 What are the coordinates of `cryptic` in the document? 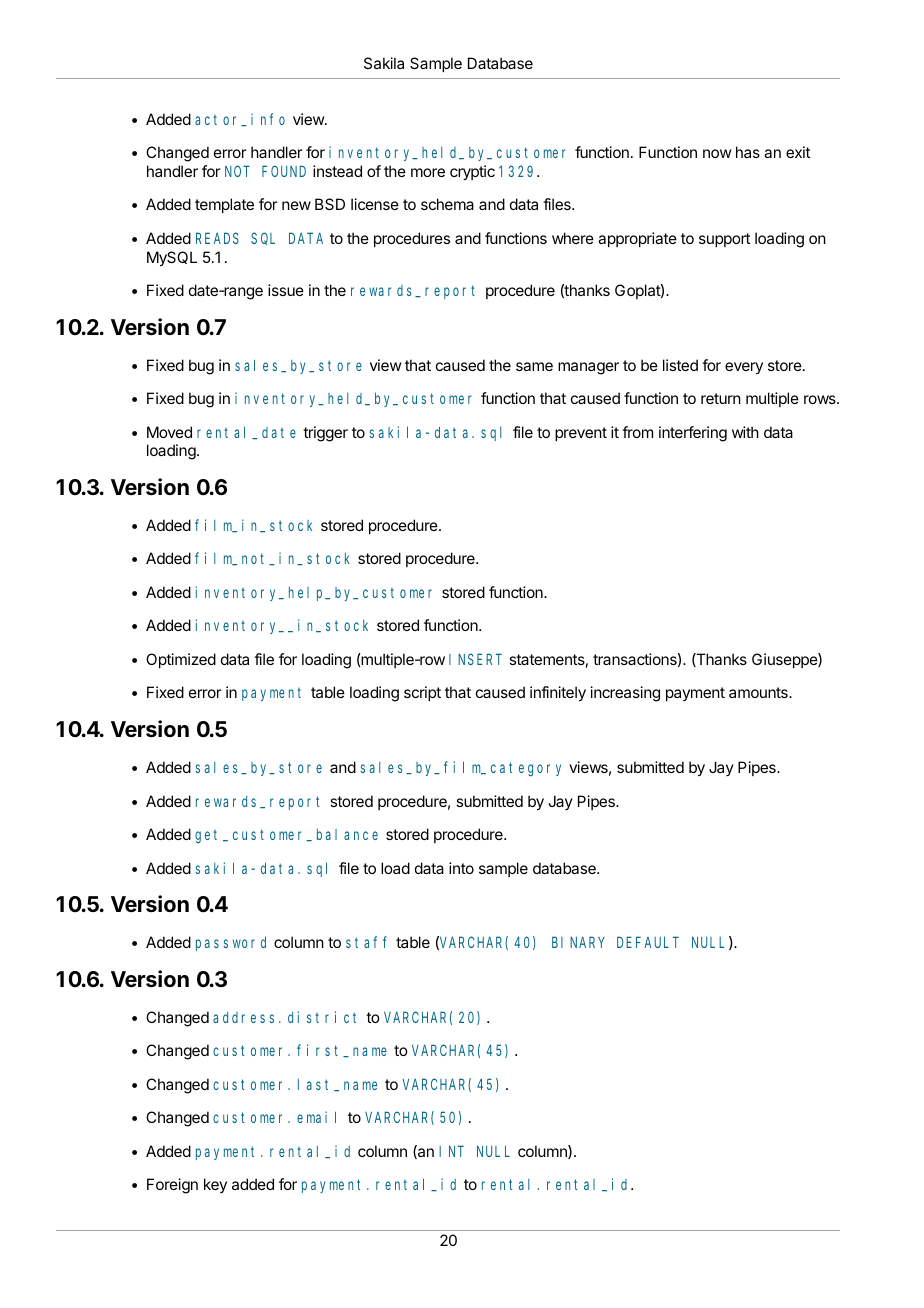 It's located at (472, 173).
